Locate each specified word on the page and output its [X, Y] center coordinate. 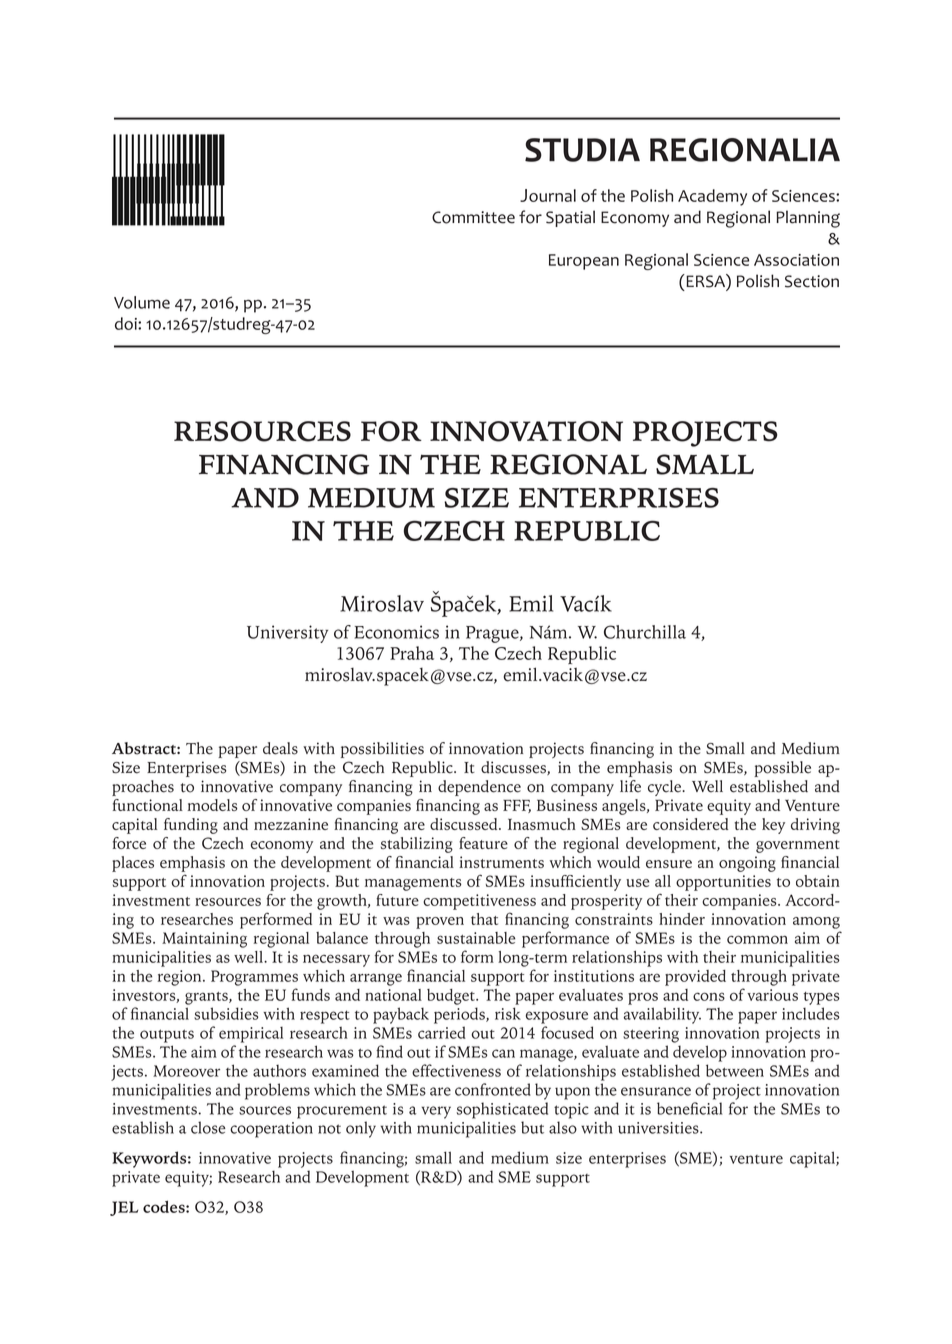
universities [659, 1128]
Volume [142, 302]
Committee [473, 217]
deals [280, 748]
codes [165, 1206]
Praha [412, 653]
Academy [712, 197]
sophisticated [502, 1110]
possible [782, 769]
